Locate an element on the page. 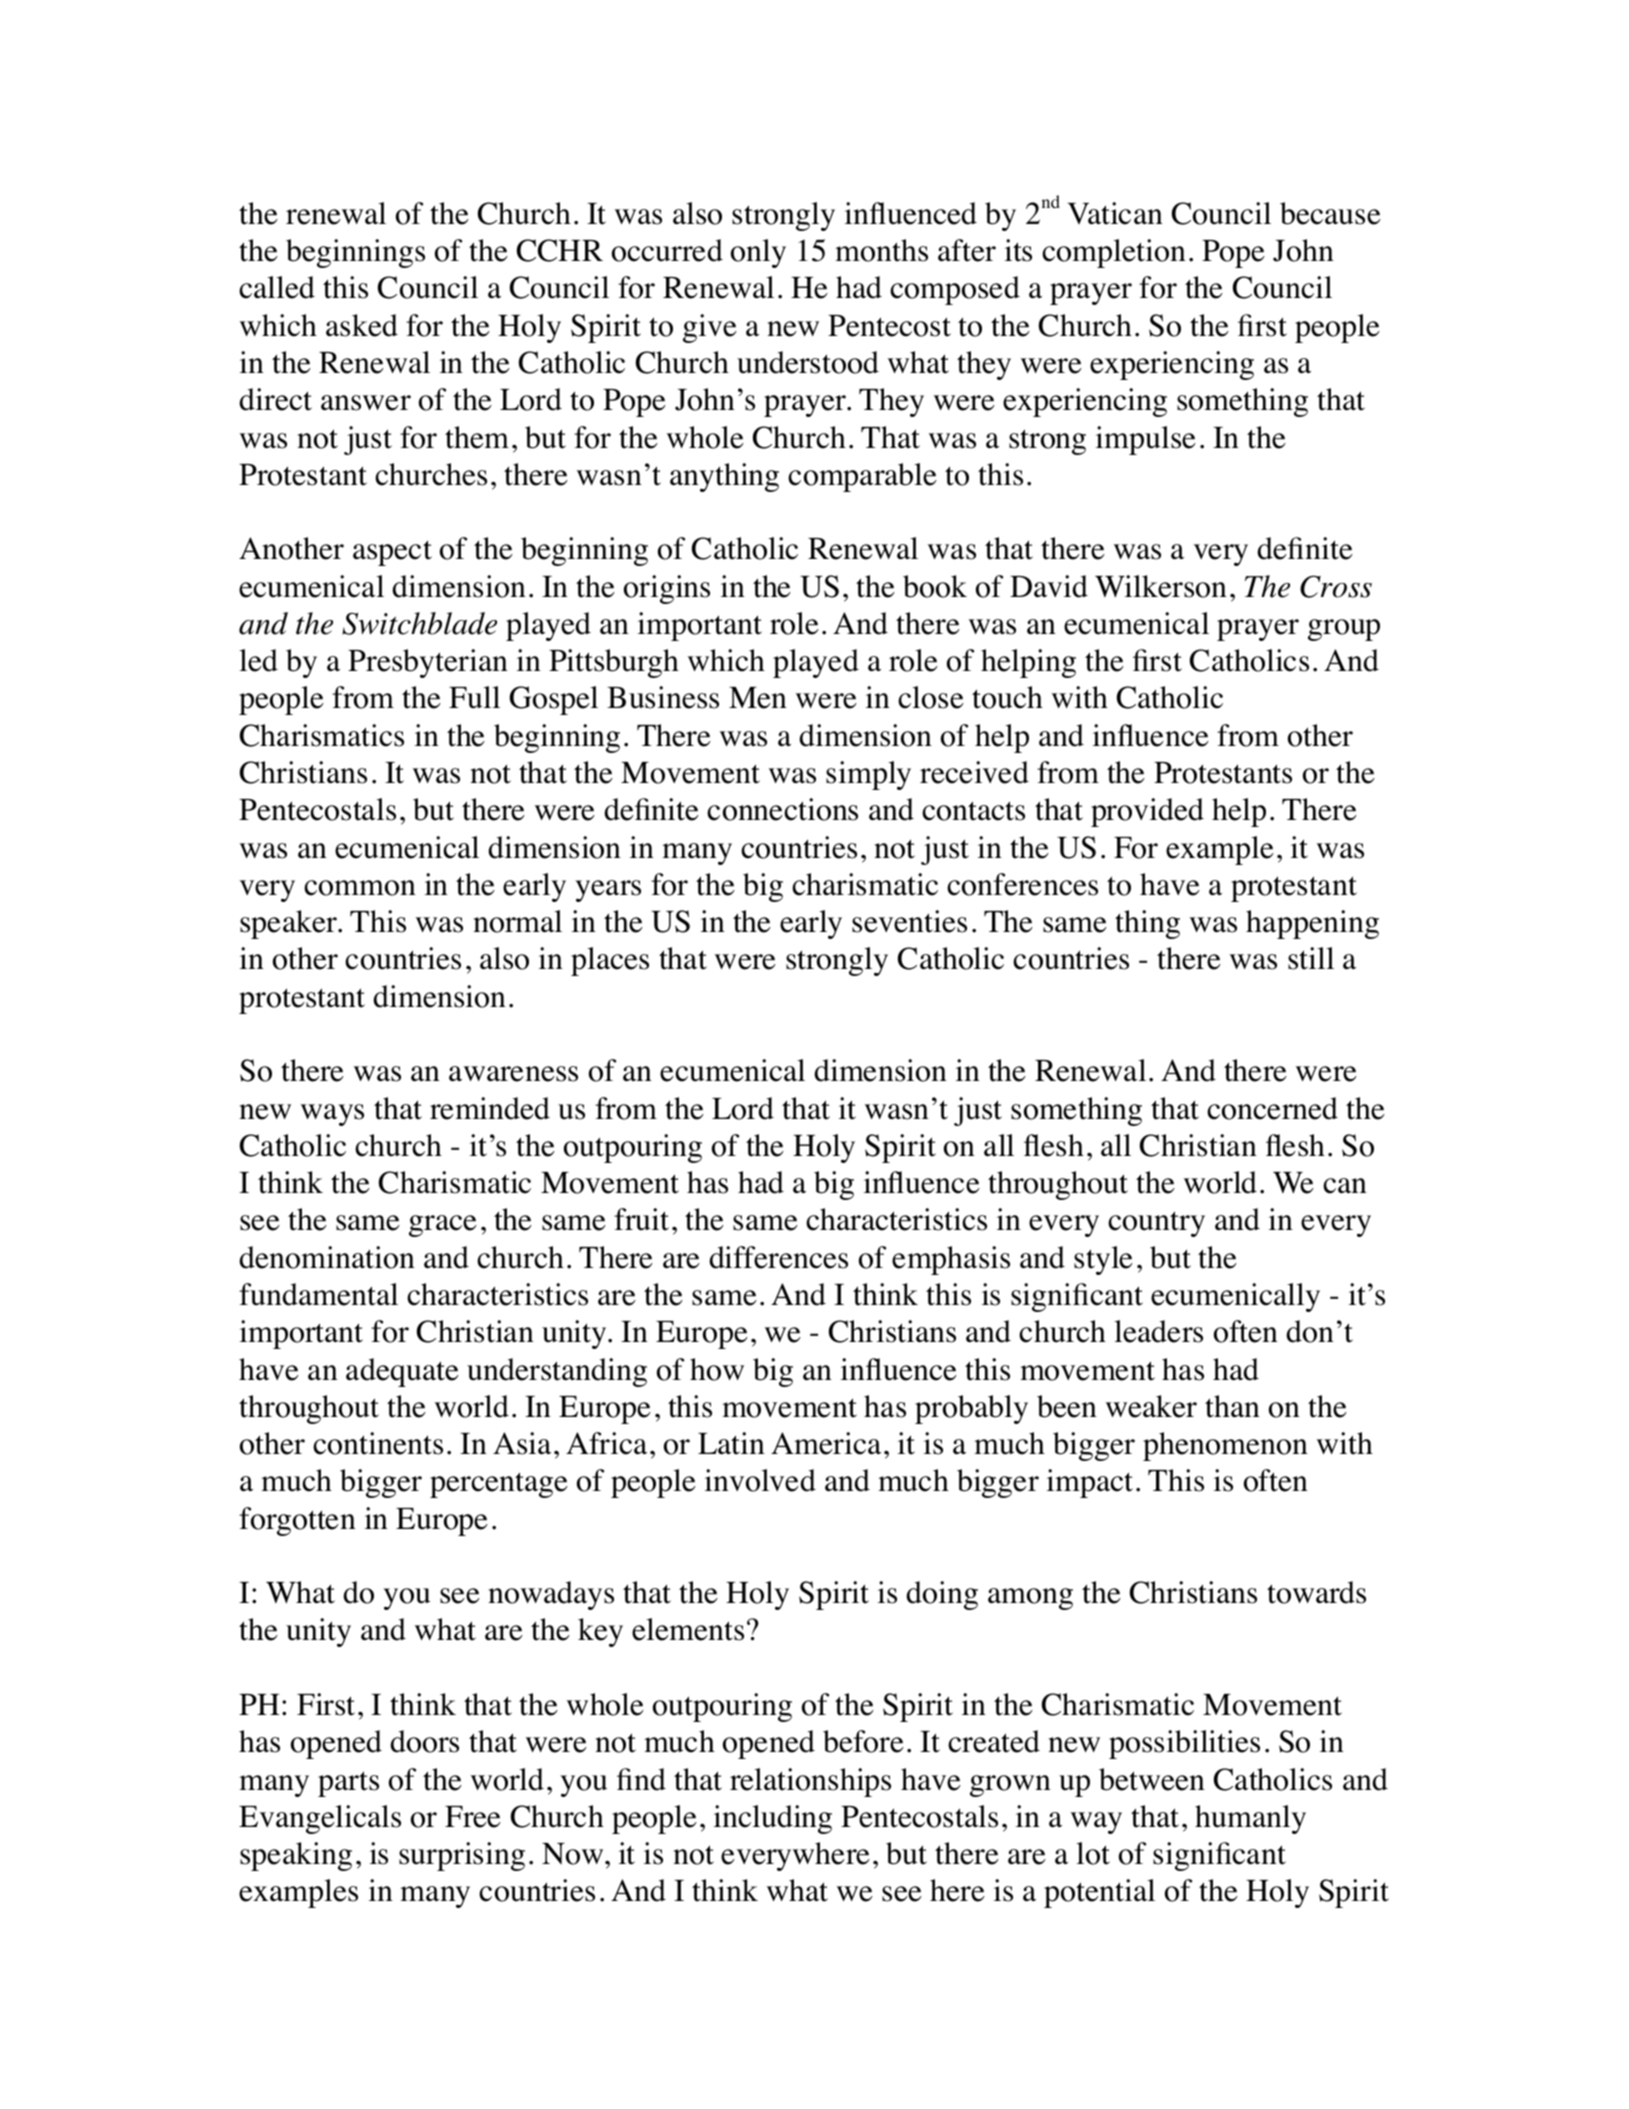  surprising is located at coordinates (462, 1856).
